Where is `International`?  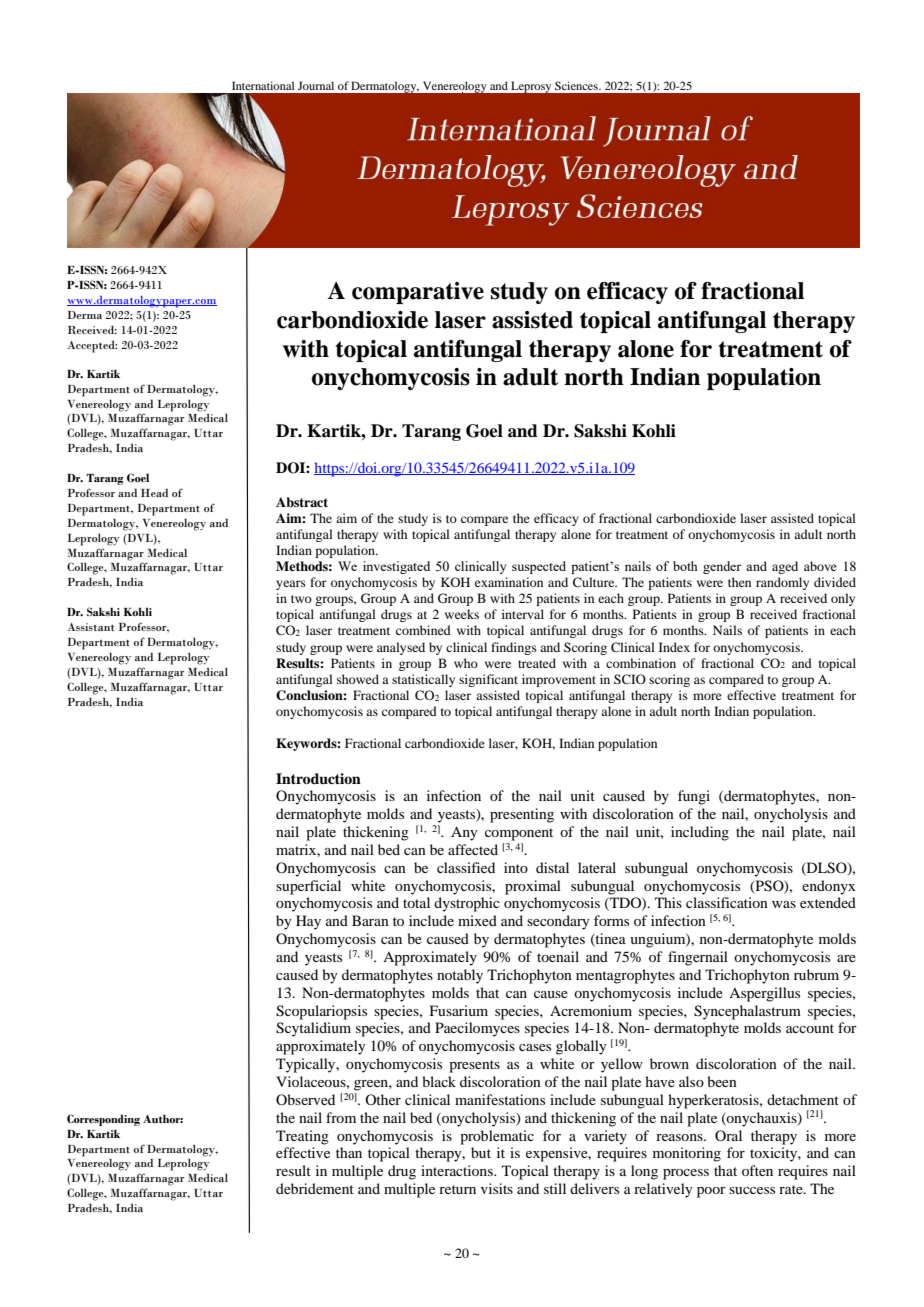 International is located at coordinates (263, 85).
